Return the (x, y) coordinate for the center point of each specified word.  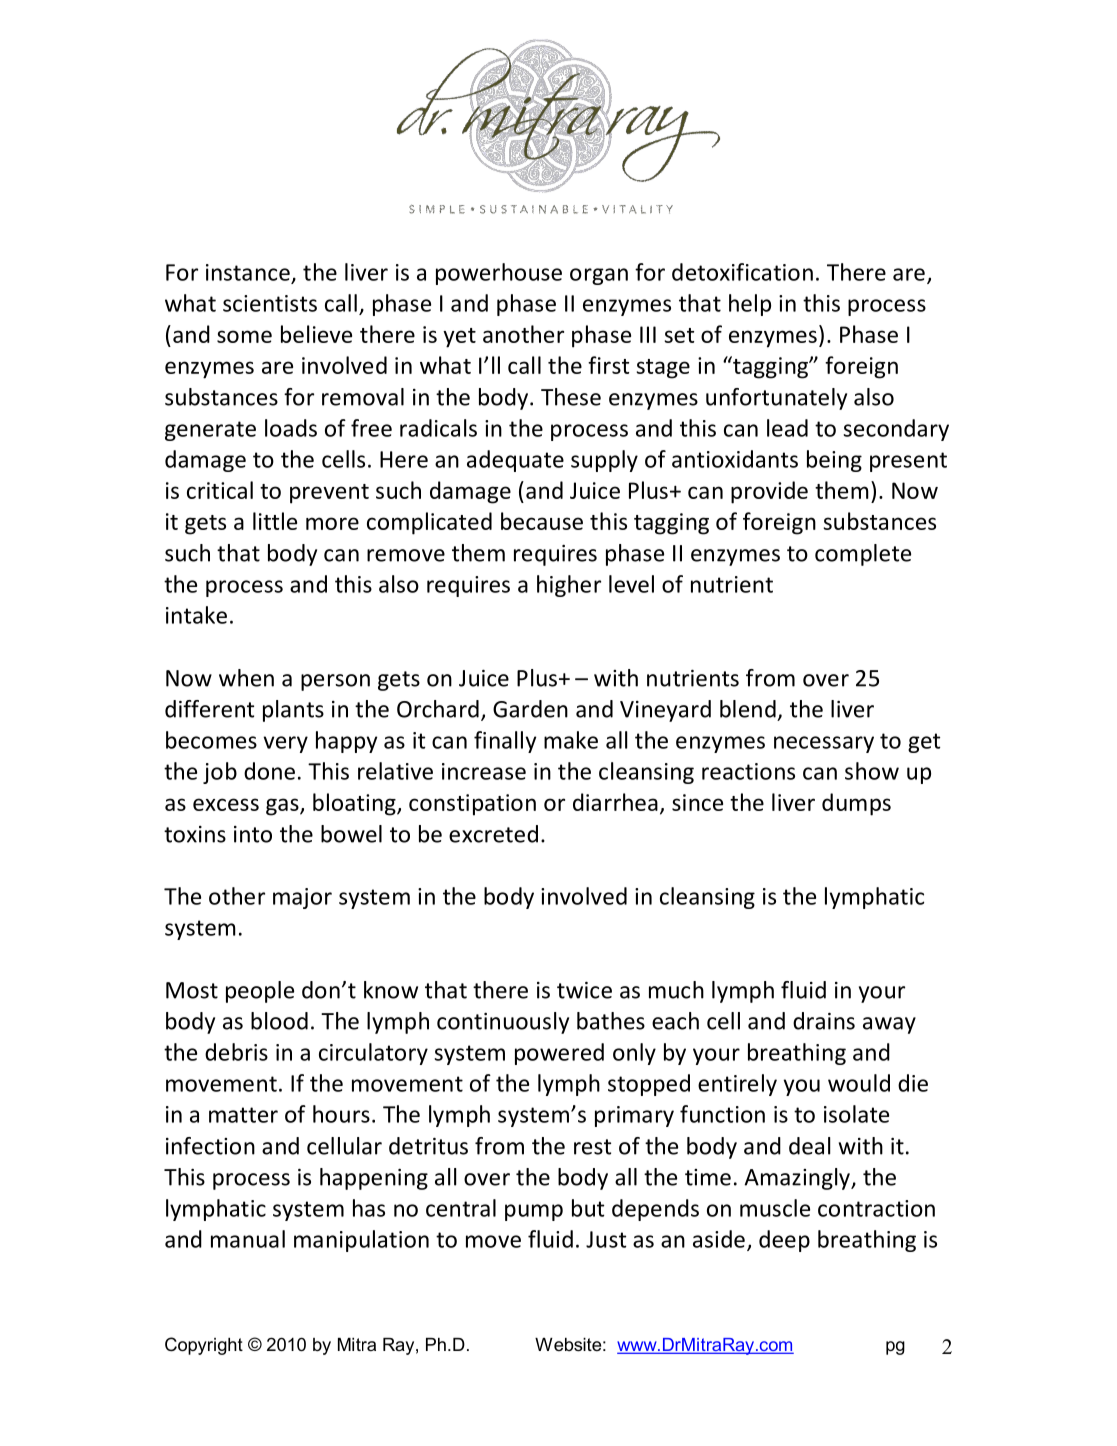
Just (606, 1239)
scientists (270, 303)
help (750, 305)
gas (283, 807)
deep (784, 1241)
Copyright (204, 1346)
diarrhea (615, 802)
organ (599, 276)
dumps (856, 804)
